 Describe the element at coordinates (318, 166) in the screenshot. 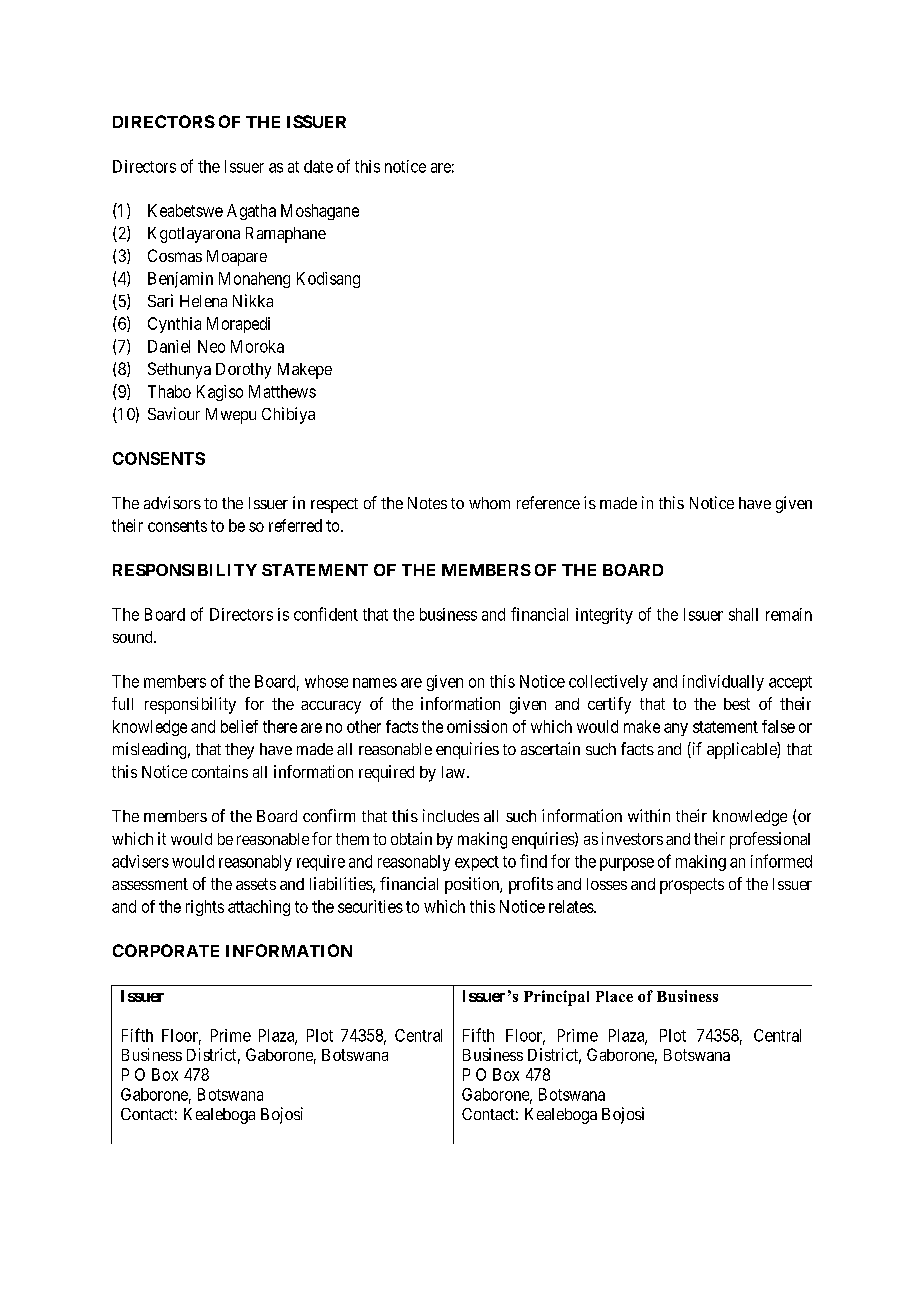

I see `date` at that location.
